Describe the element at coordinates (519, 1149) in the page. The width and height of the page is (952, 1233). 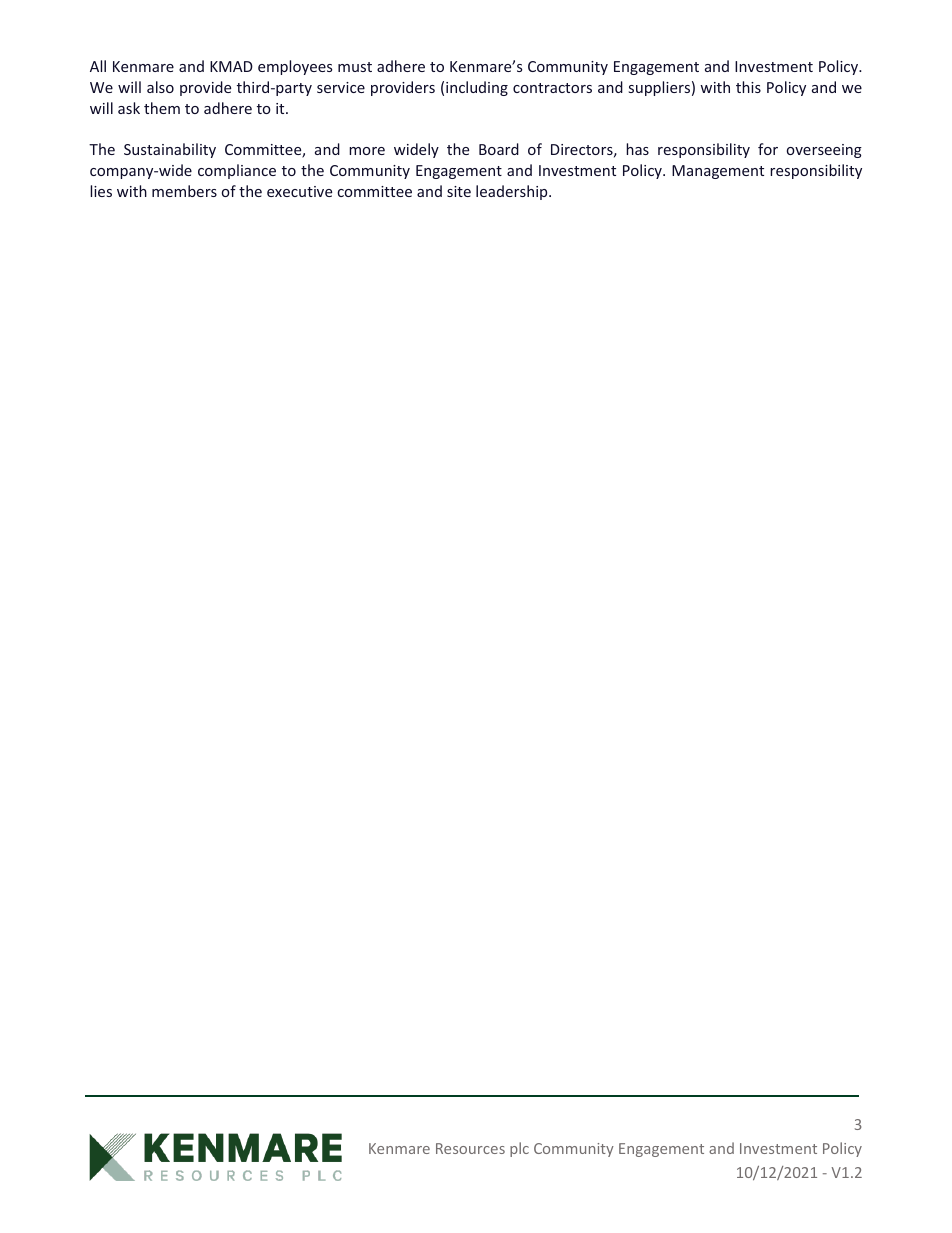
I see `plc` at that location.
